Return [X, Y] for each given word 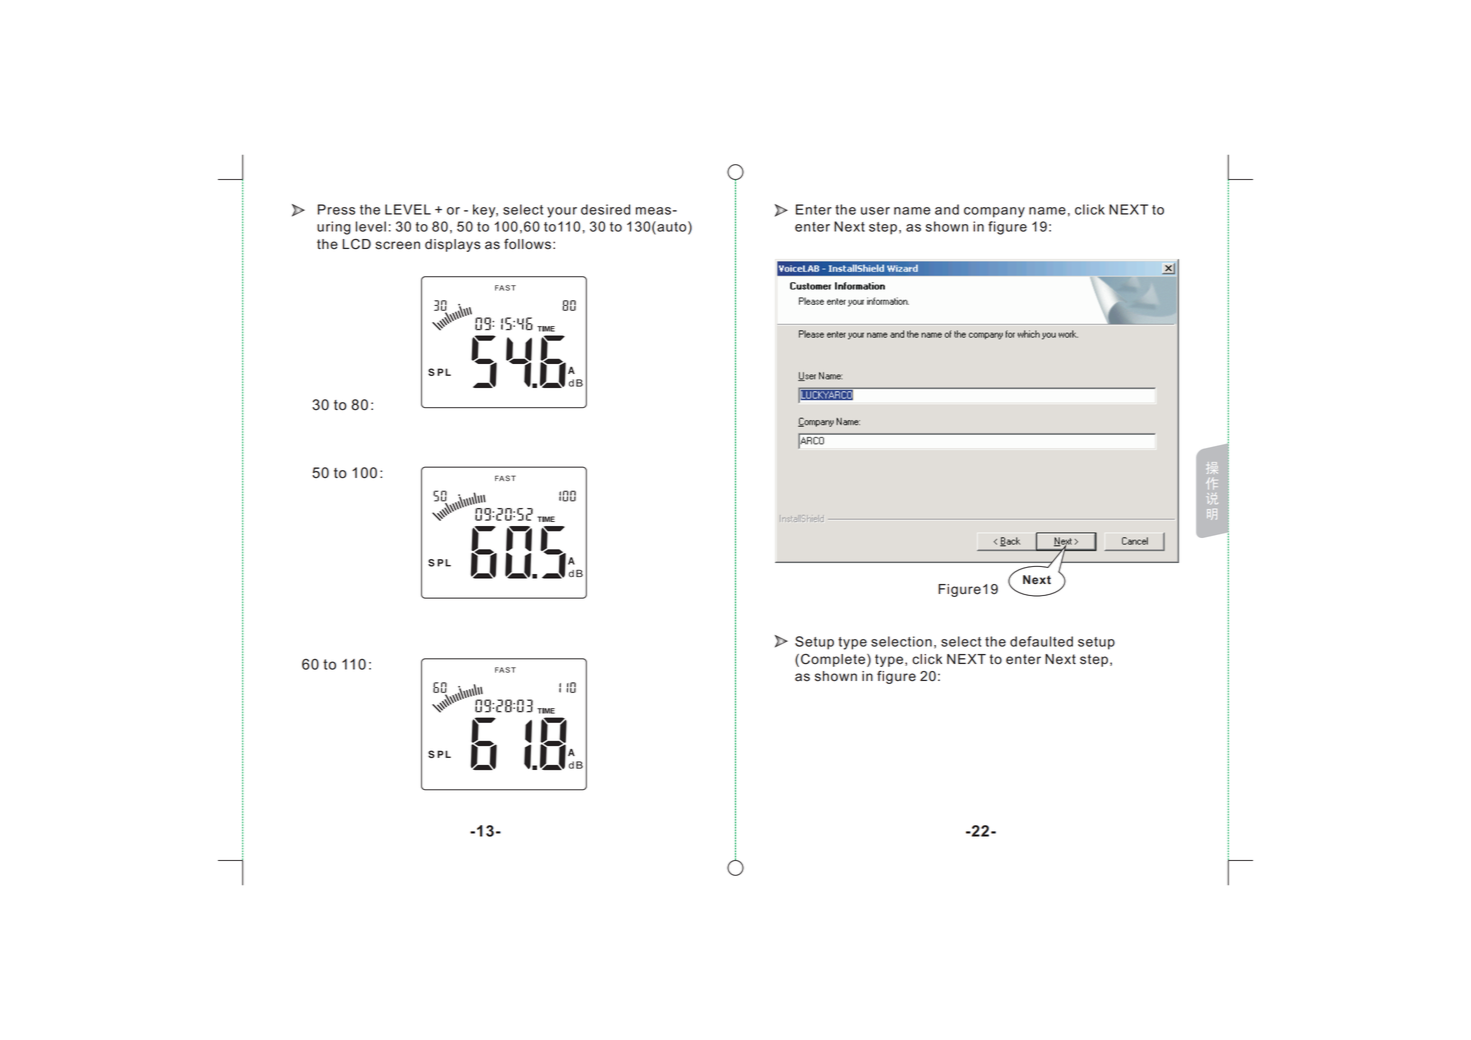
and [947, 209]
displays [453, 245]
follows [529, 244]
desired [605, 209]
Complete [834, 660]
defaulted [1041, 641]
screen [397, 245]
